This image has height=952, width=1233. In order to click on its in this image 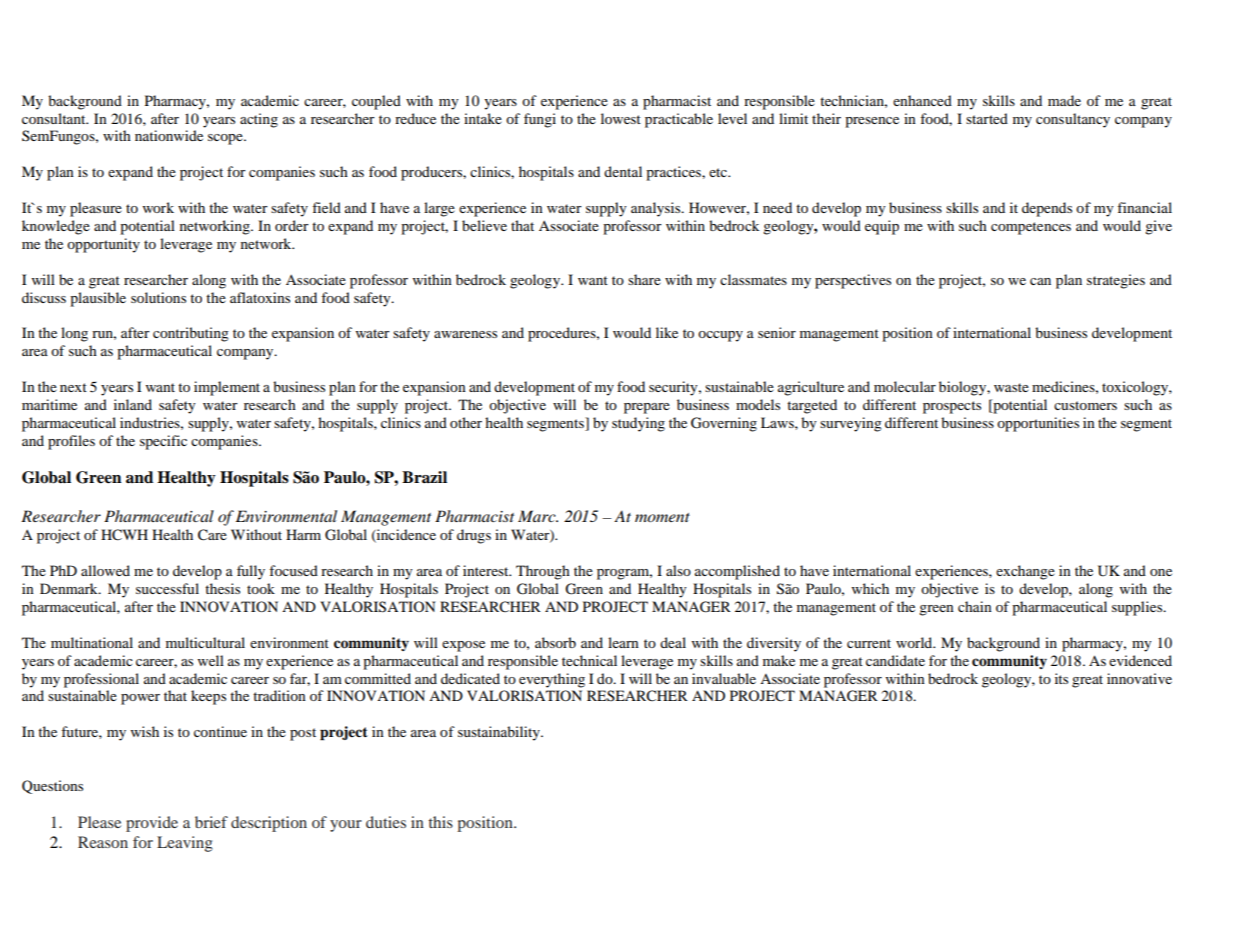, I will do `click(1061, 678)`.
